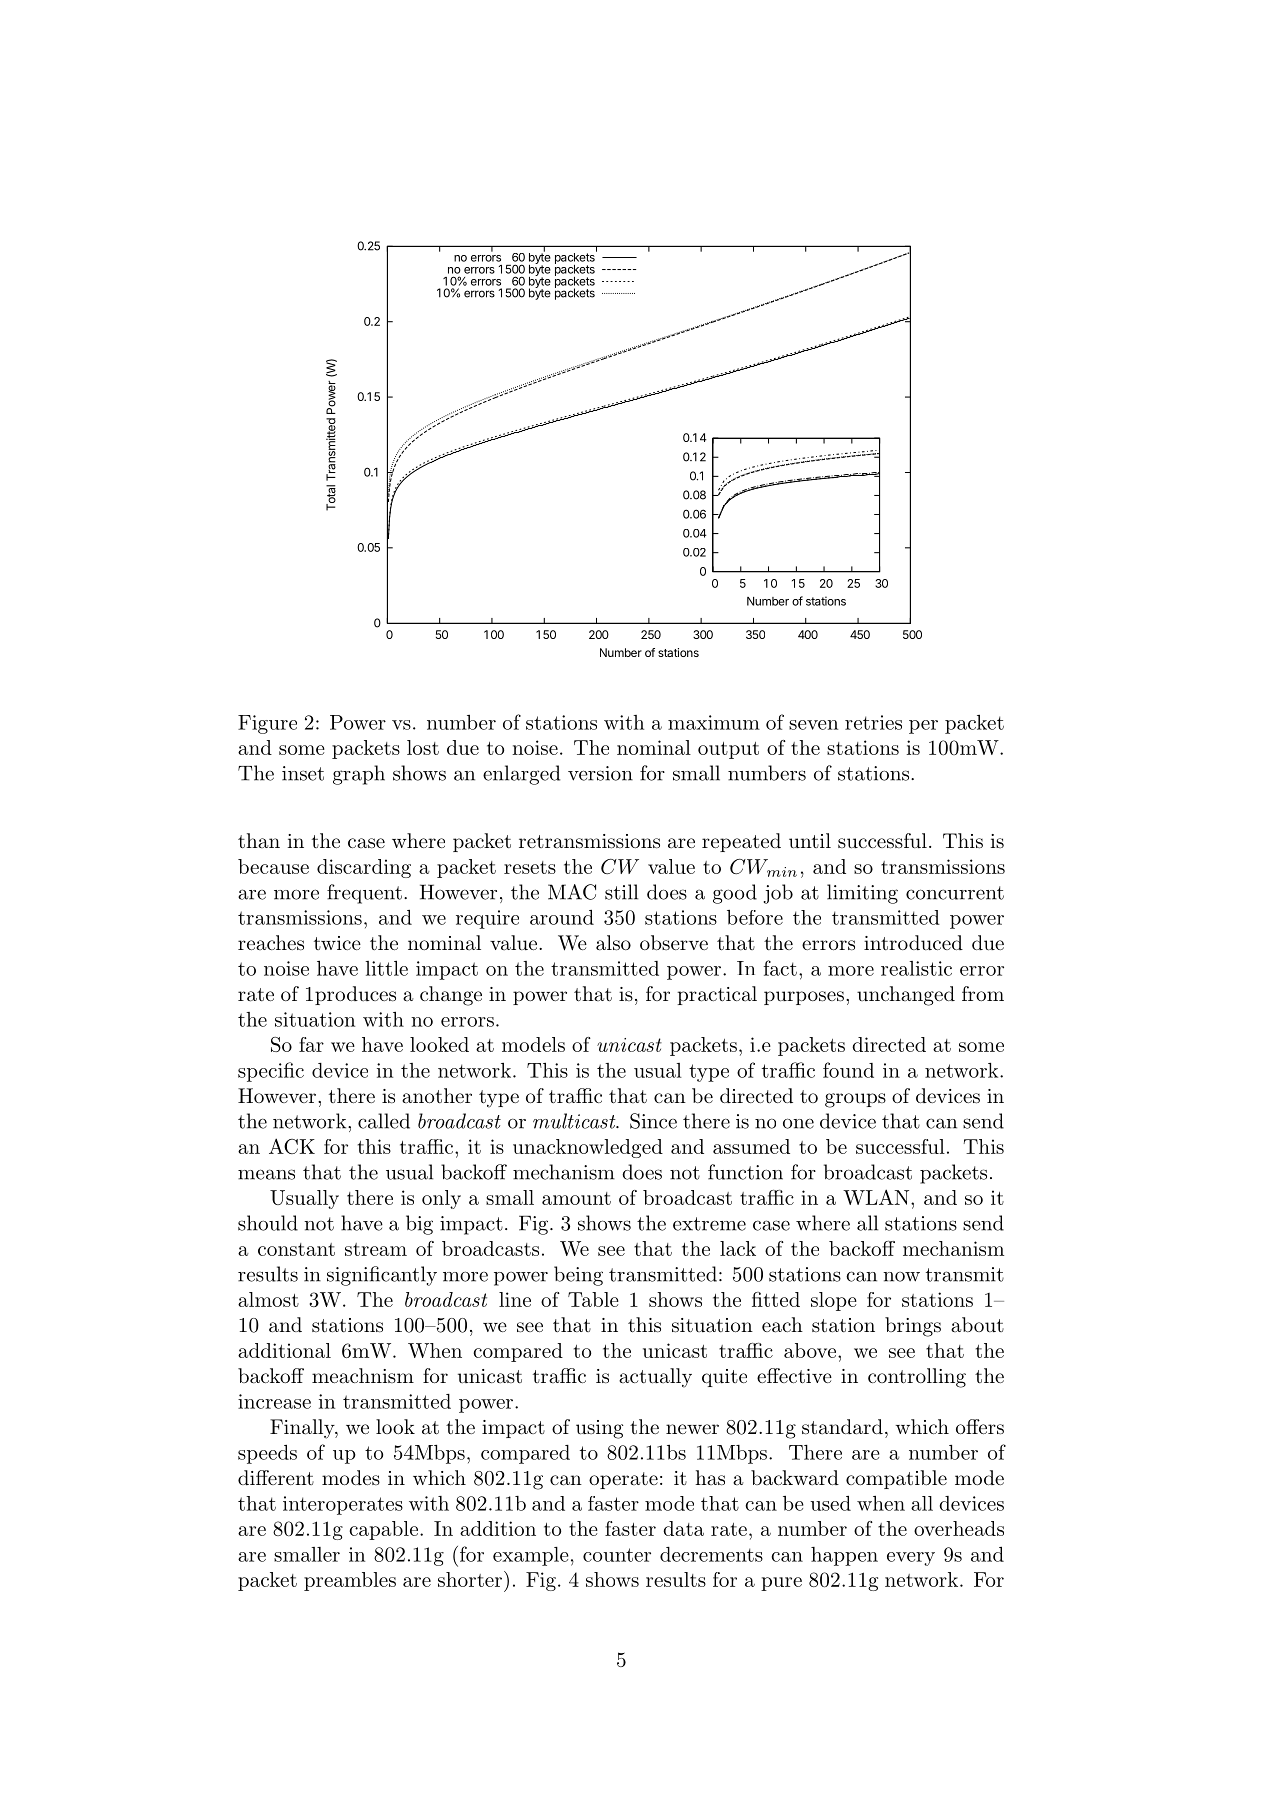 This screenshot has height=1794, width=1268. Describe the element at coordinates (621, 892) in the screenshot. I see `still` at that location.
